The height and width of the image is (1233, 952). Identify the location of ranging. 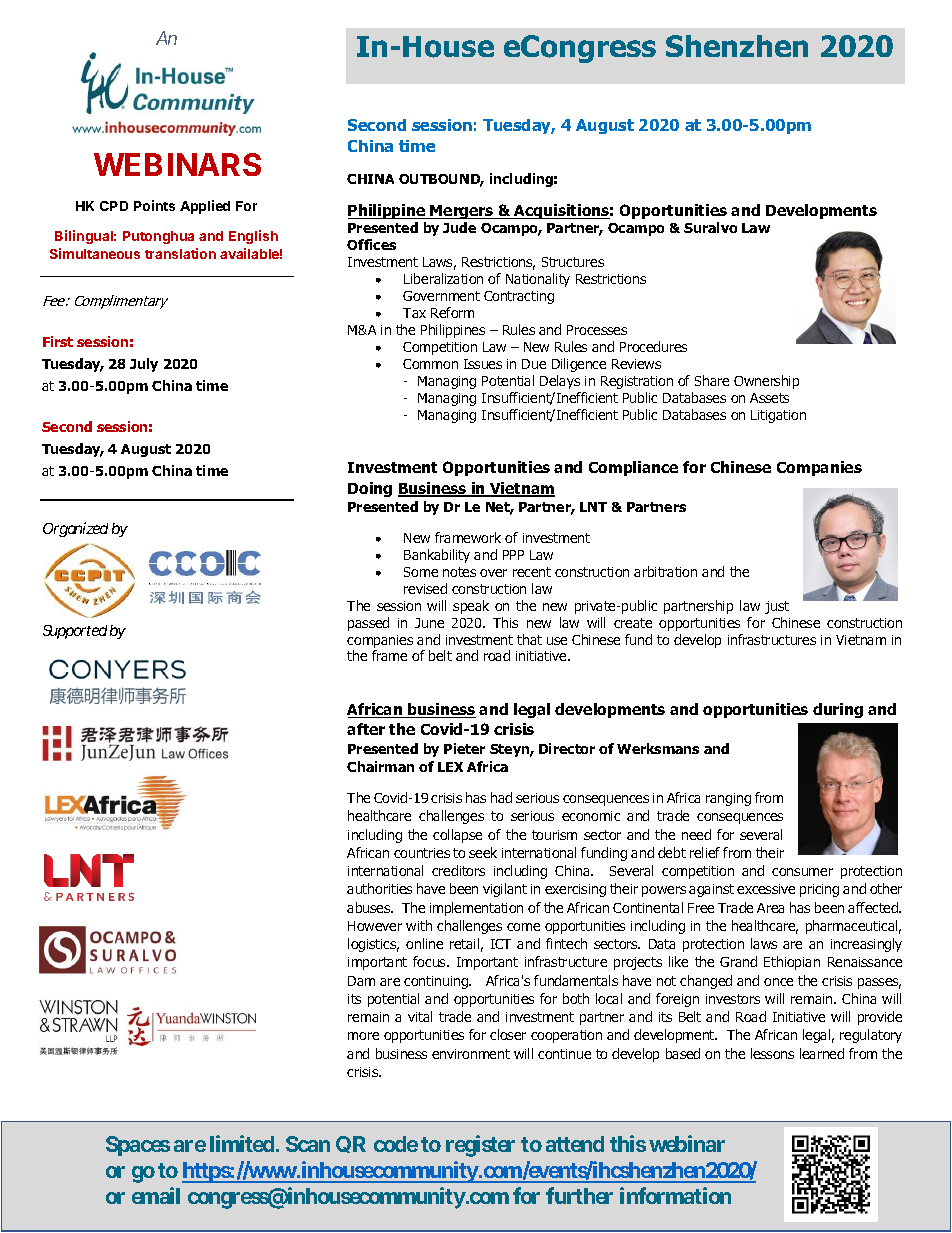
(728, 799).
